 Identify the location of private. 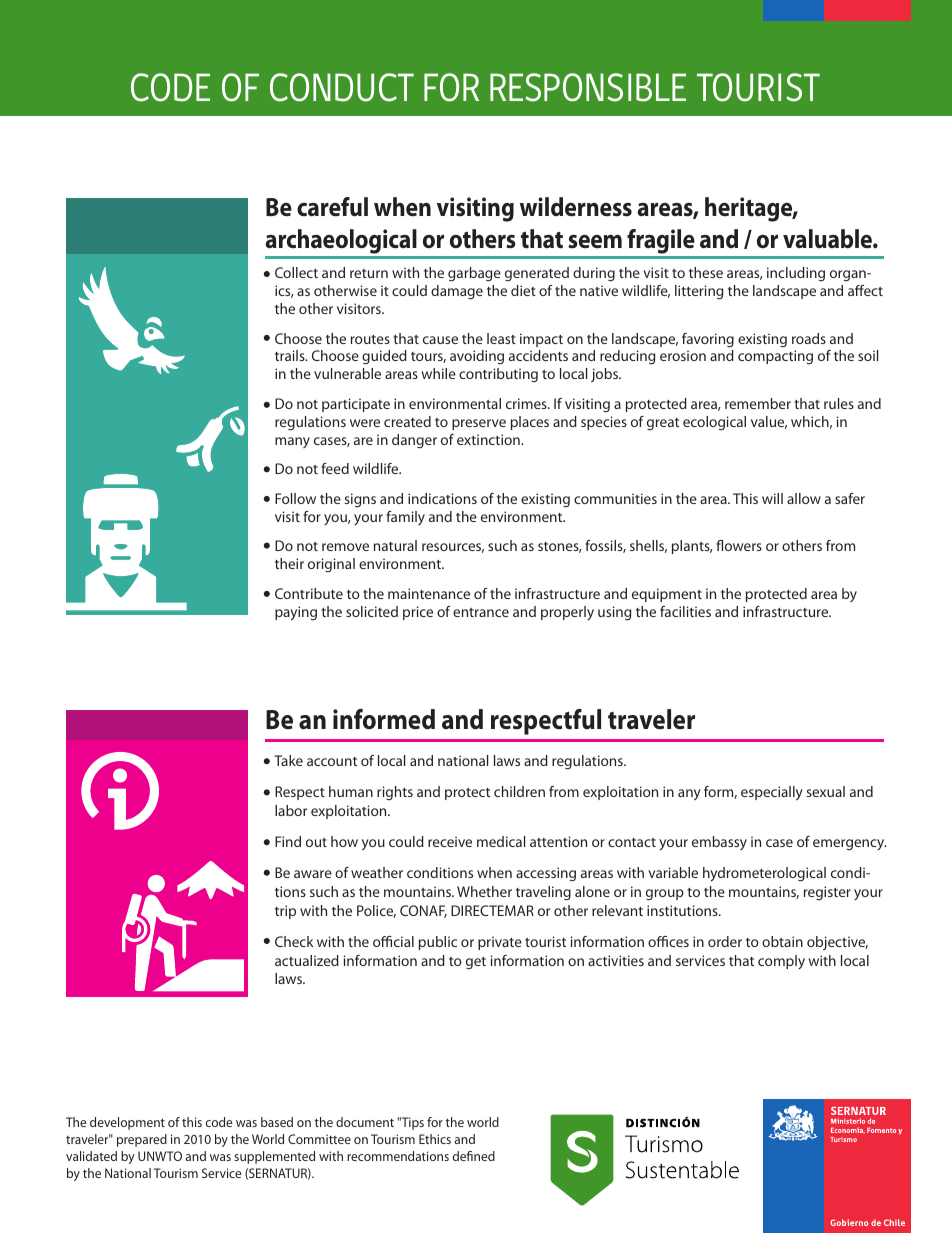
(500, 943).
